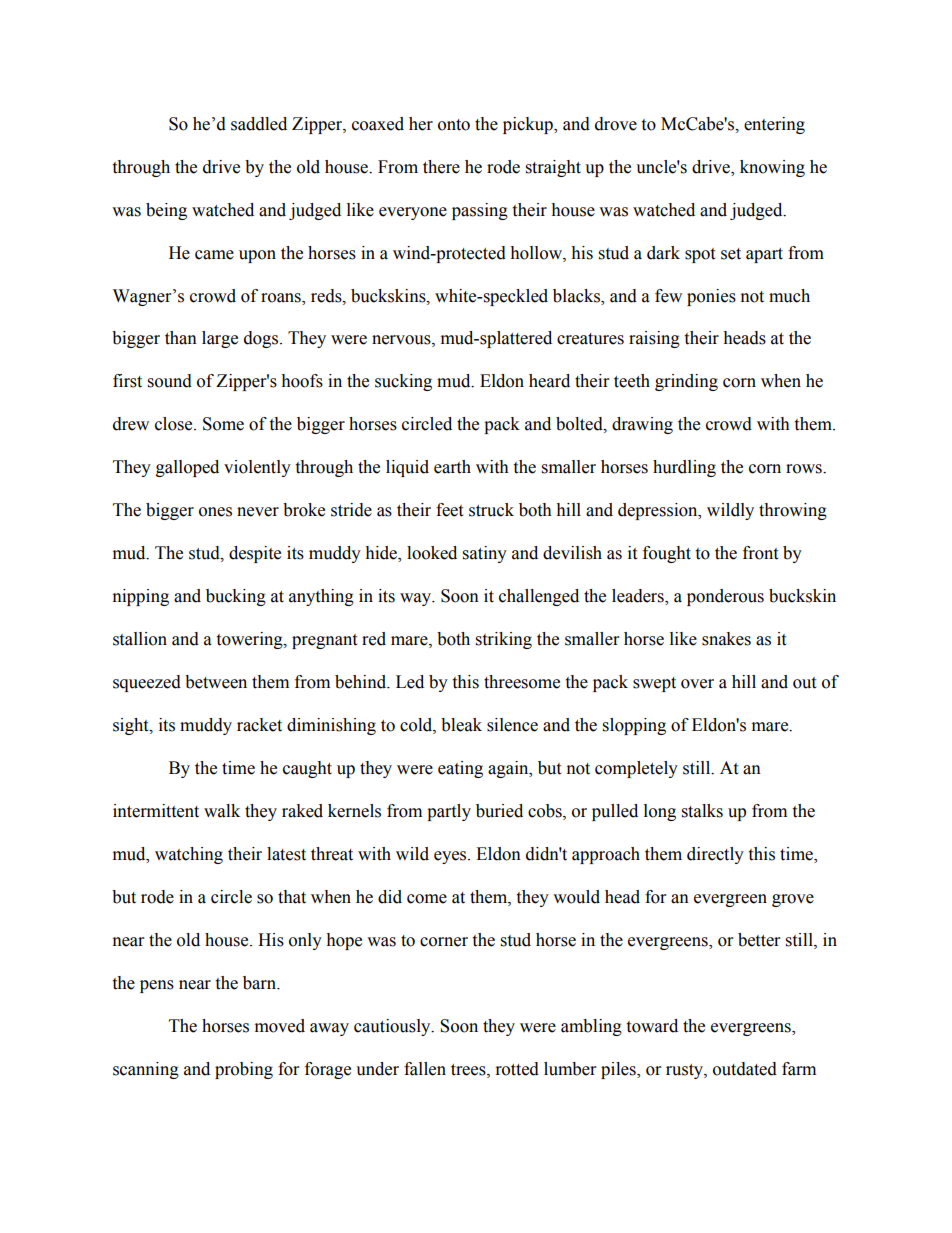 Image resolution: width=952 pixels, height=1233 pixels. I want to click on bucking, so click(236, 597).
